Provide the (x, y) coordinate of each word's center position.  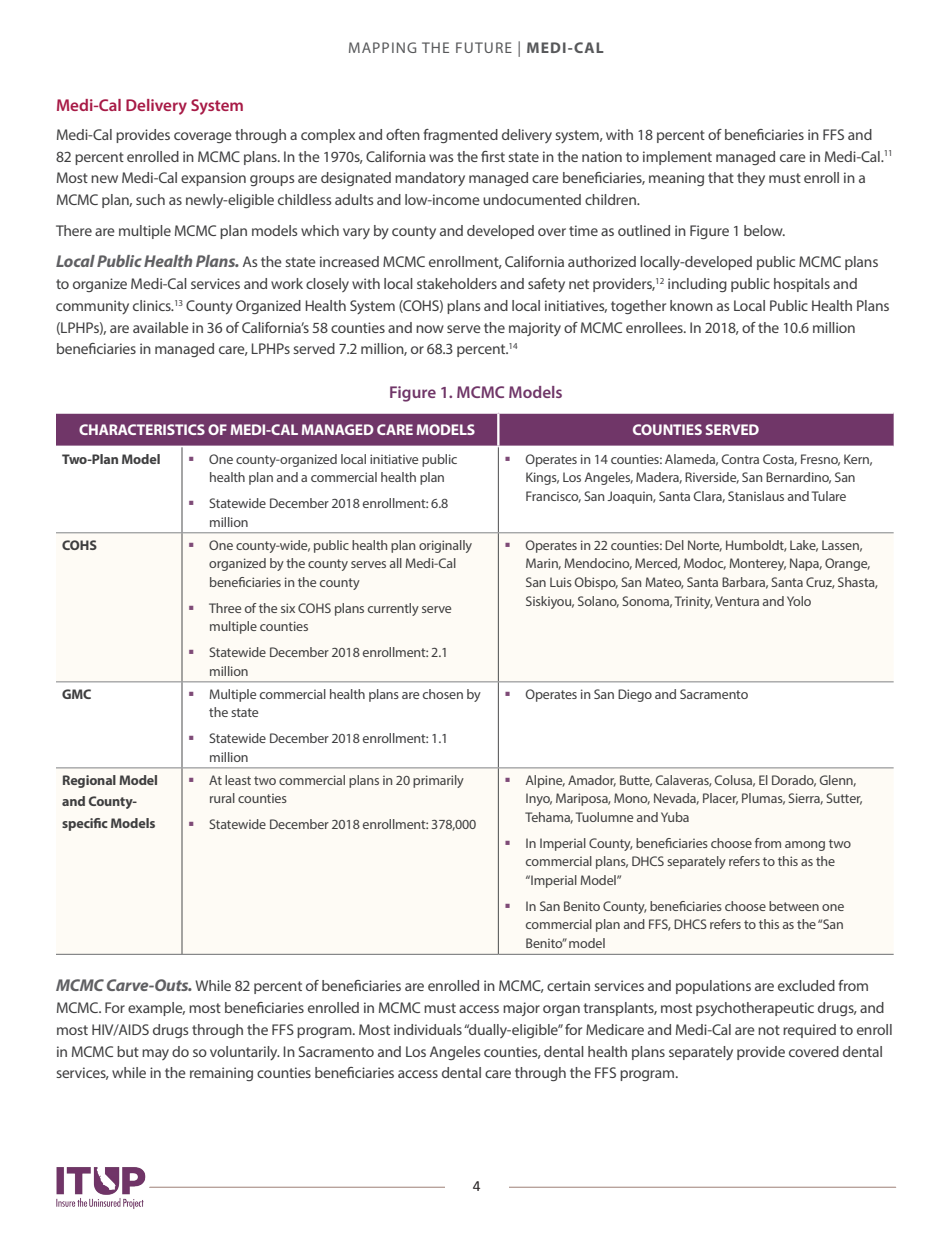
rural (222, 798)
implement (677, 158)
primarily (438, 781)
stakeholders (457, 283)
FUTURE (484, 47)
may (155, 1054)
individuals (428, 1029)
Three (225, 608)
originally (445, 546)
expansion (213, 179)
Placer (720, 799)
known (691, 305)
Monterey (758, 564)
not (769, 1030)
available (161, 327)
